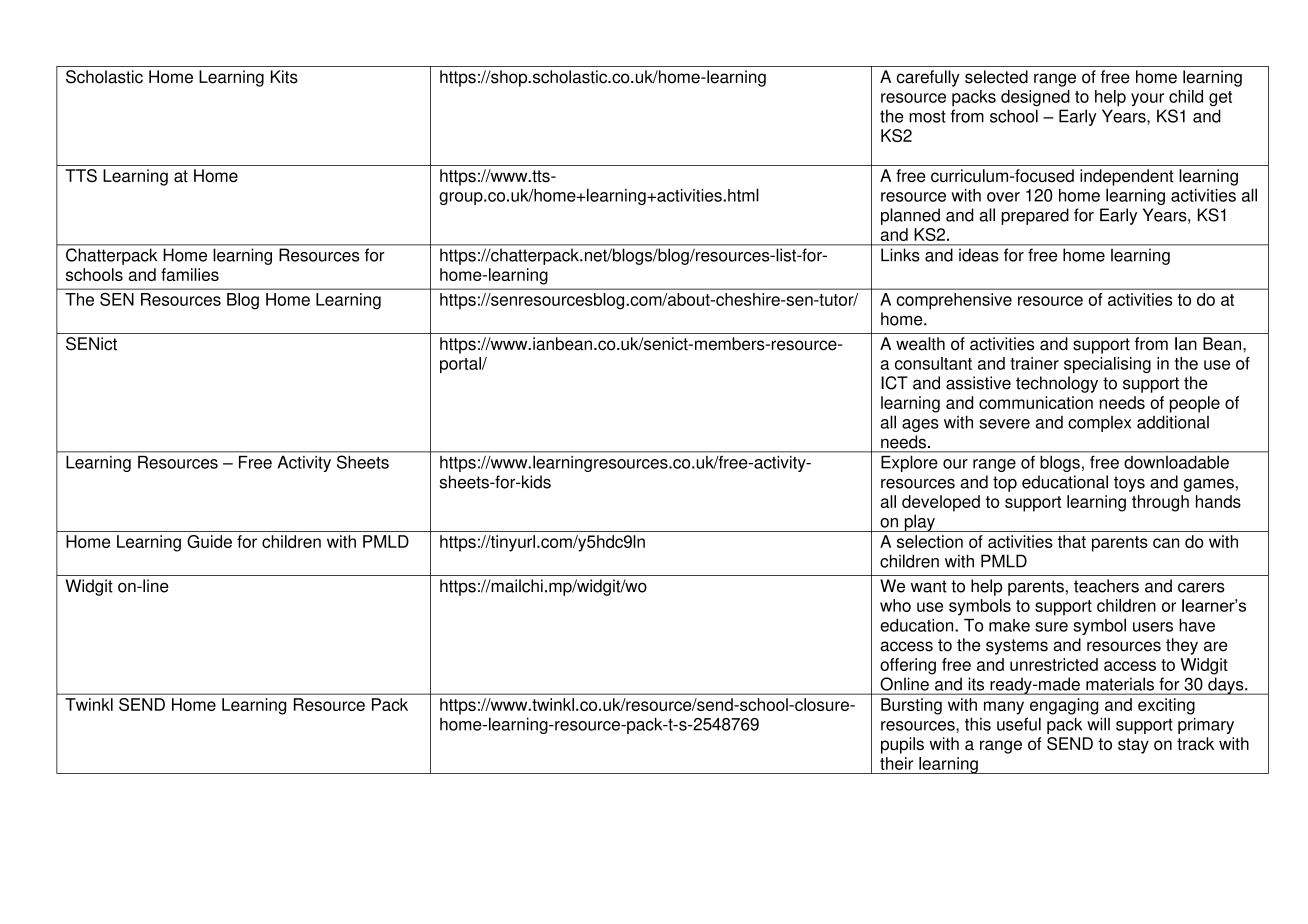 Image resolution: width=1308 pixels, height=924 pixels. Describe the element at coordinates (978, 724) in the screenshot. I see `this` at that location.
